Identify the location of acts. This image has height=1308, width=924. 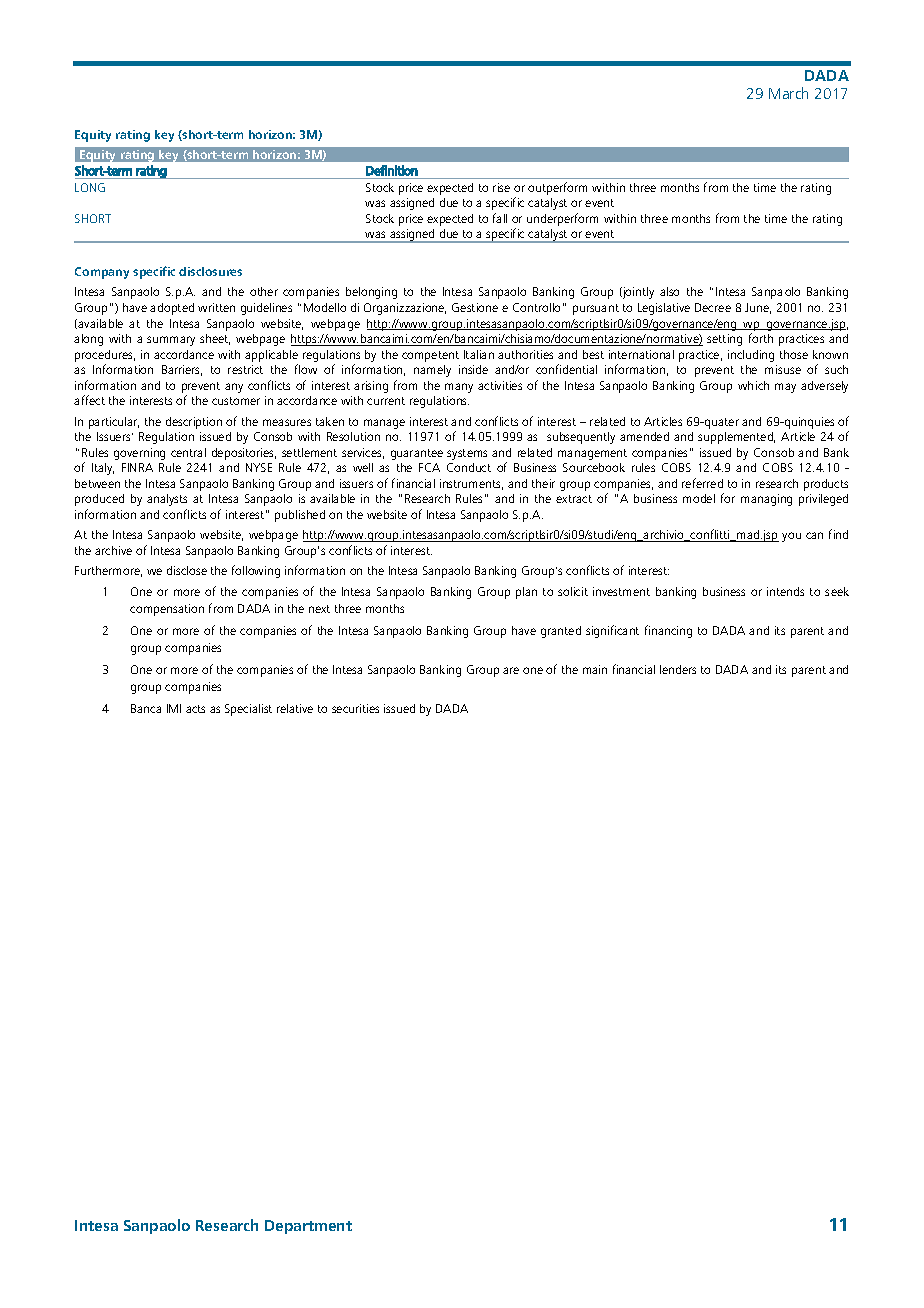
(195, 709).
